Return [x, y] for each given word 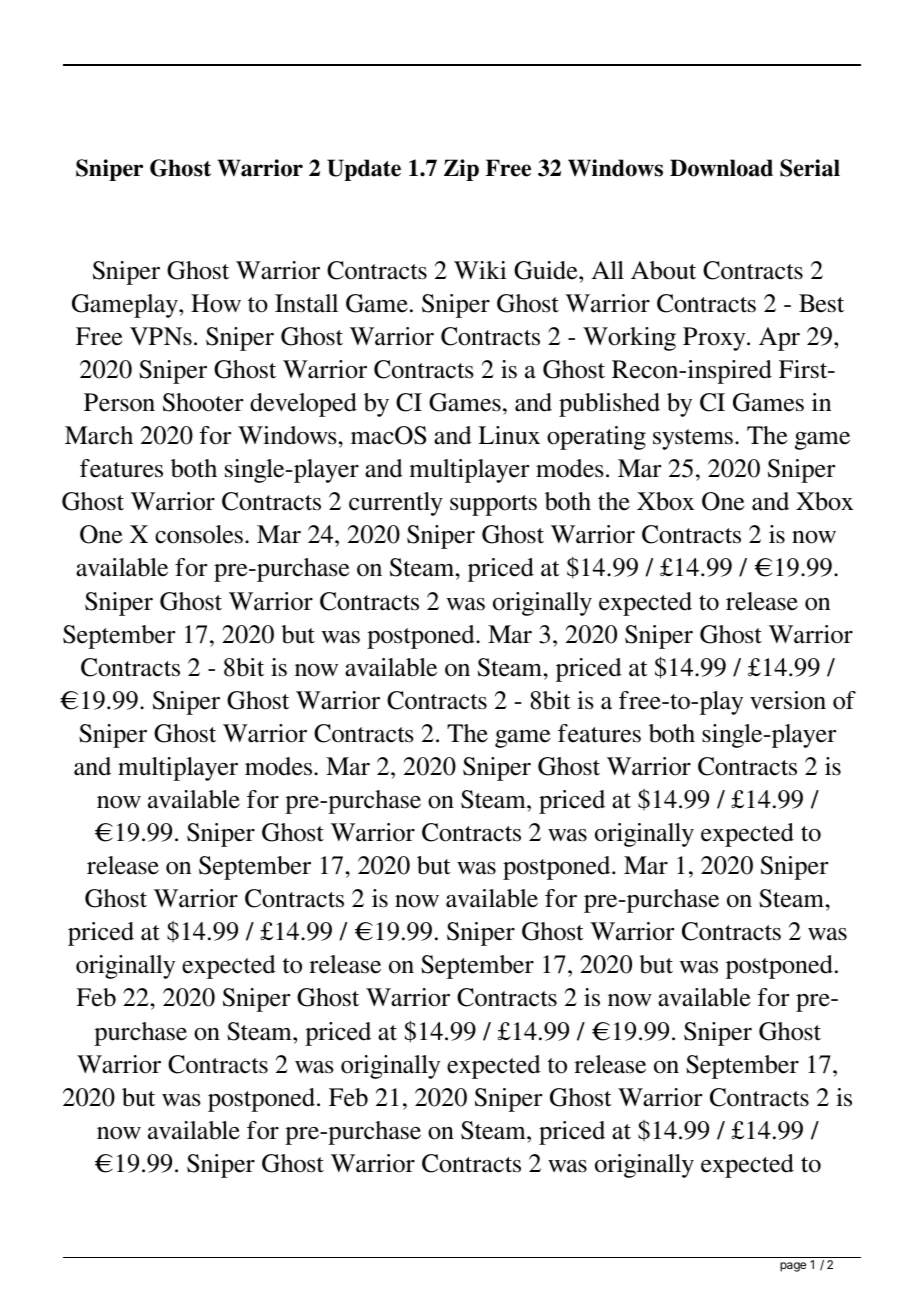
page [793, 1267]
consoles [199, 534]
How [216, 303]
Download [721, 168]
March [99, 435]
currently [396, 504]
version [788, 700]
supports [493, 505]
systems [693, 439]
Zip [461, 170]
